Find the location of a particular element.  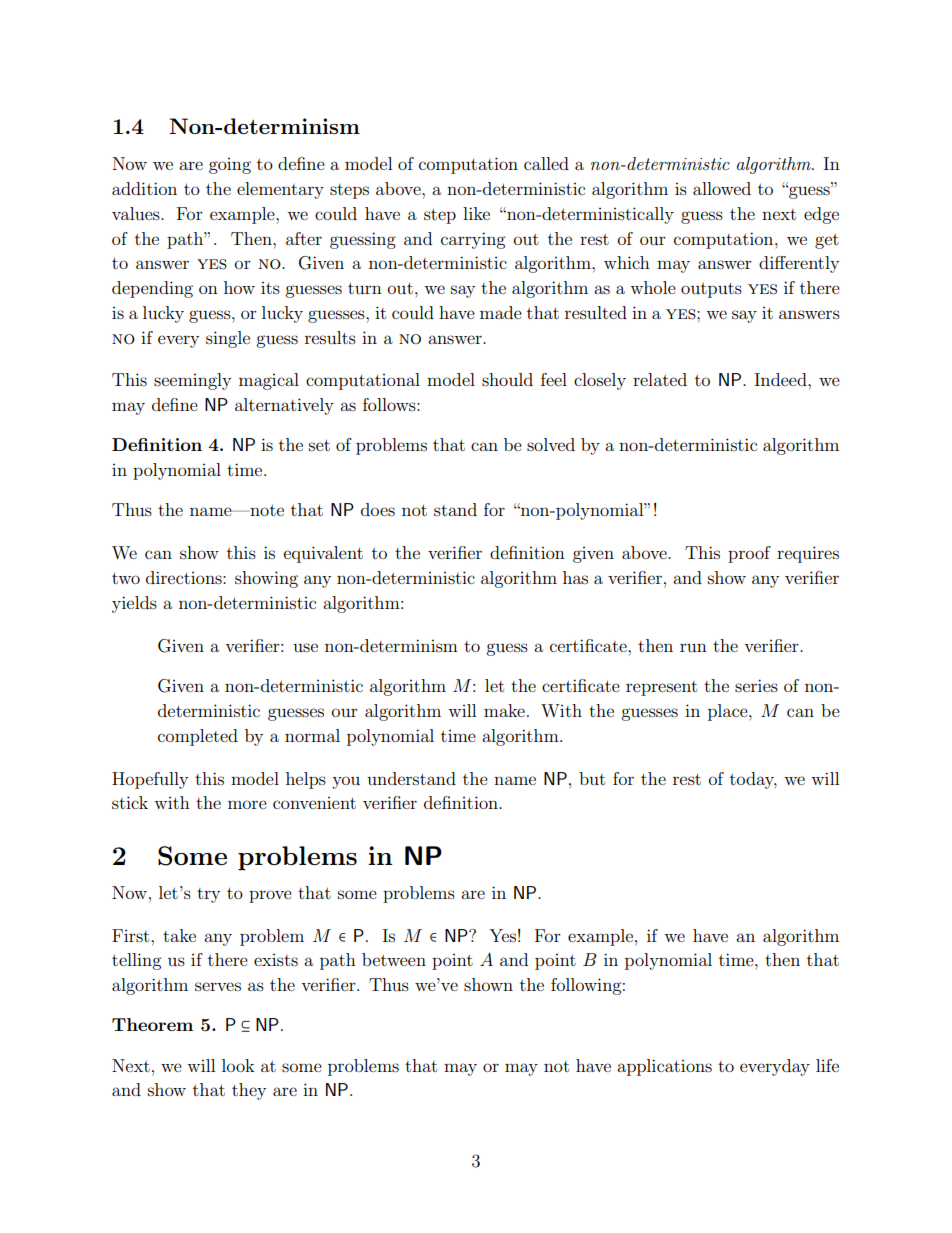

look is located at coordinates (238, 1065).
